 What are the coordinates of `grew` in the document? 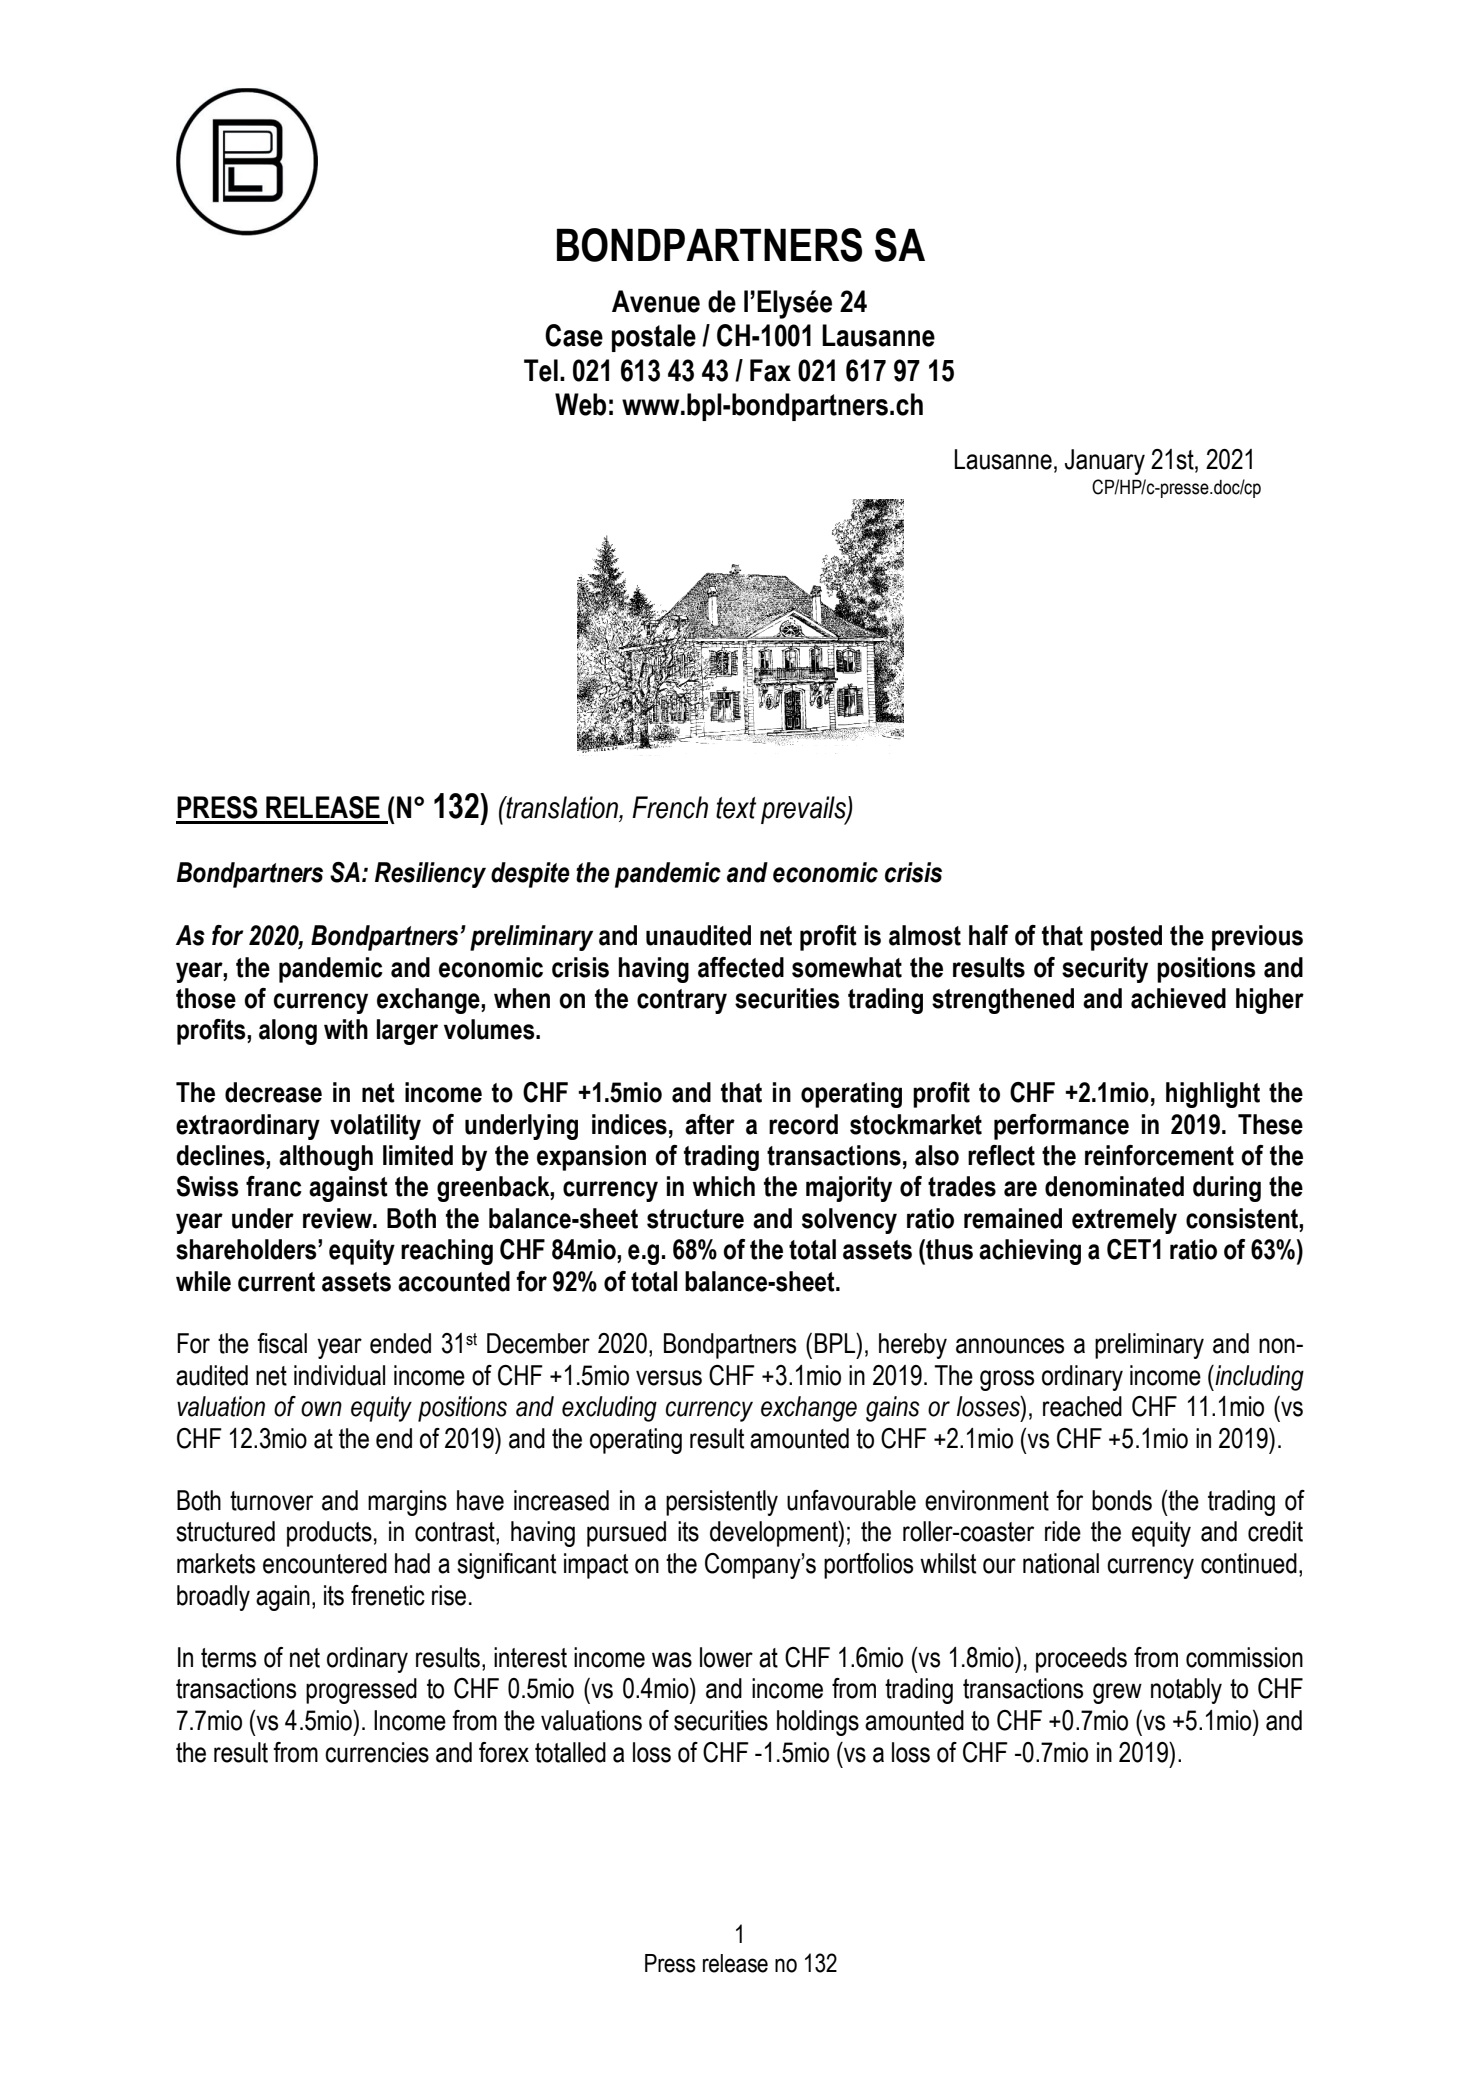 It's located at (1117, 1693).
